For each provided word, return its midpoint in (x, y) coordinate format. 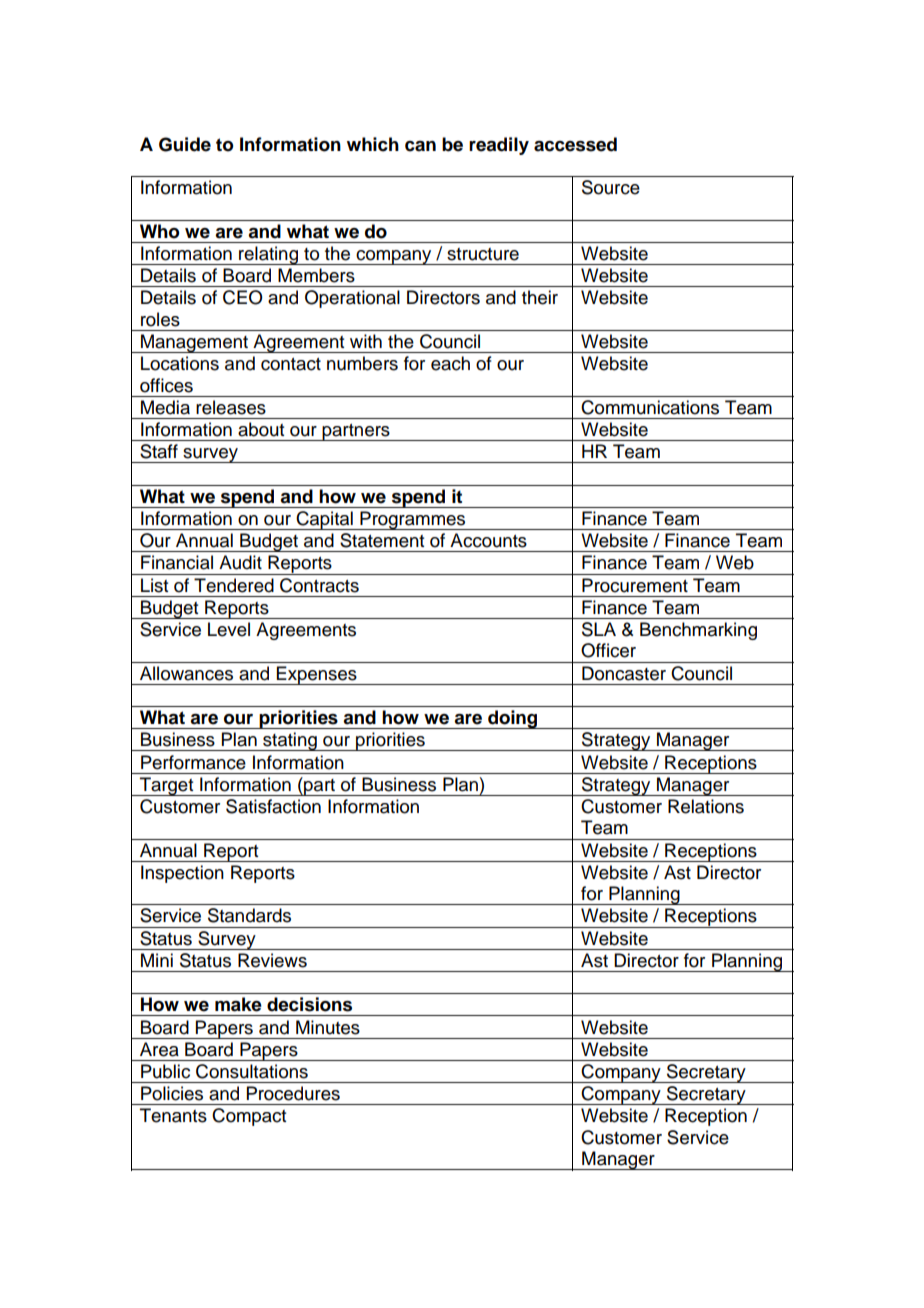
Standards (249, 915)
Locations (180, 363)
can (420, 146)
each (450, 363)
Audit (240, 562)
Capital (324, 520)
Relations (706, 806)
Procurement (635, 585)
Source (611, 187)
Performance (193, 762)
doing (513, 719)
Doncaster (624, 673)
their (540, 297)
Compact (249, 1117)
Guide (185, 144)
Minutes (328, 1027)
